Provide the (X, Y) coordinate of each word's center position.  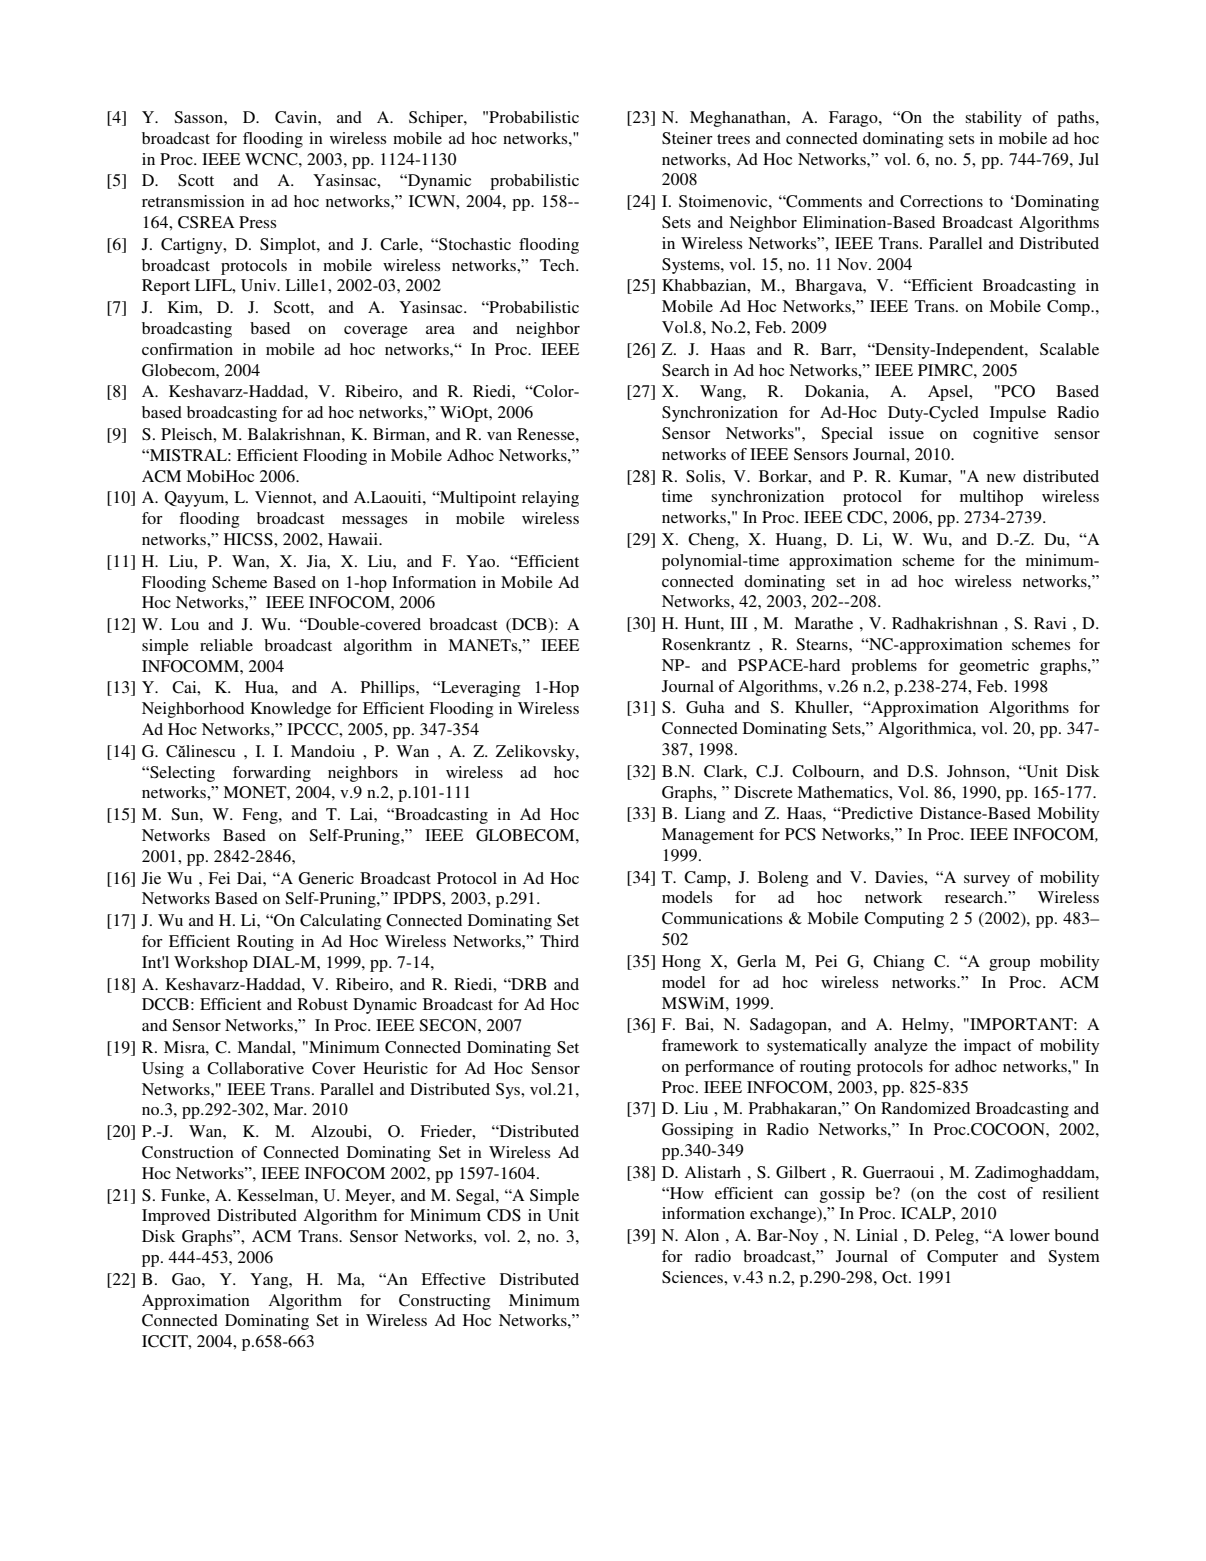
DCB (529, 625)
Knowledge (291, 710)
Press (257, 222)
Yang (270, 1281)
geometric (994, 667)
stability (993, 119)
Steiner (687, 138)
